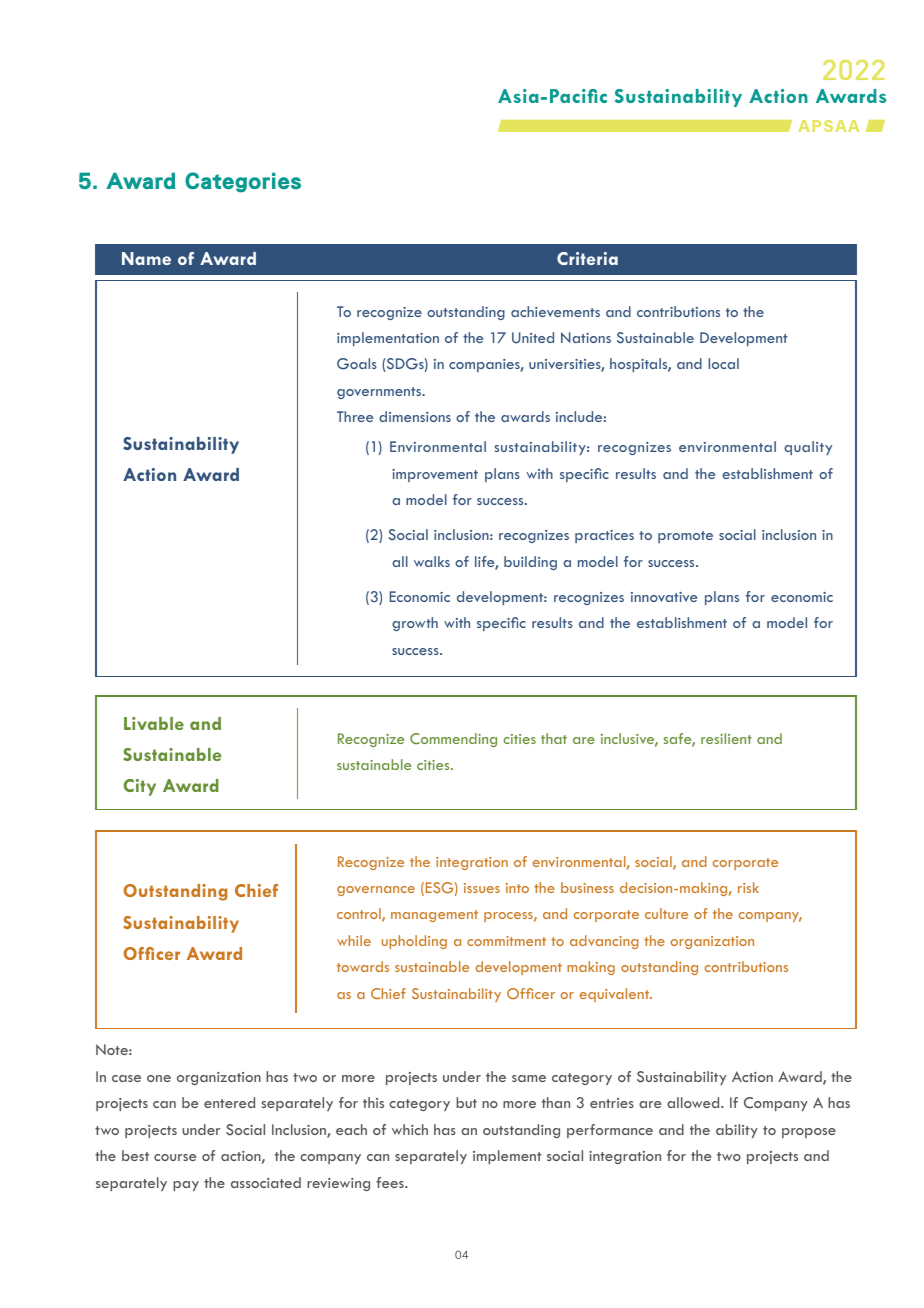 The width and height of the document is (924, 1308). Describe the element at coordinates (685, 537) in the document. I see `promote` at that location.
